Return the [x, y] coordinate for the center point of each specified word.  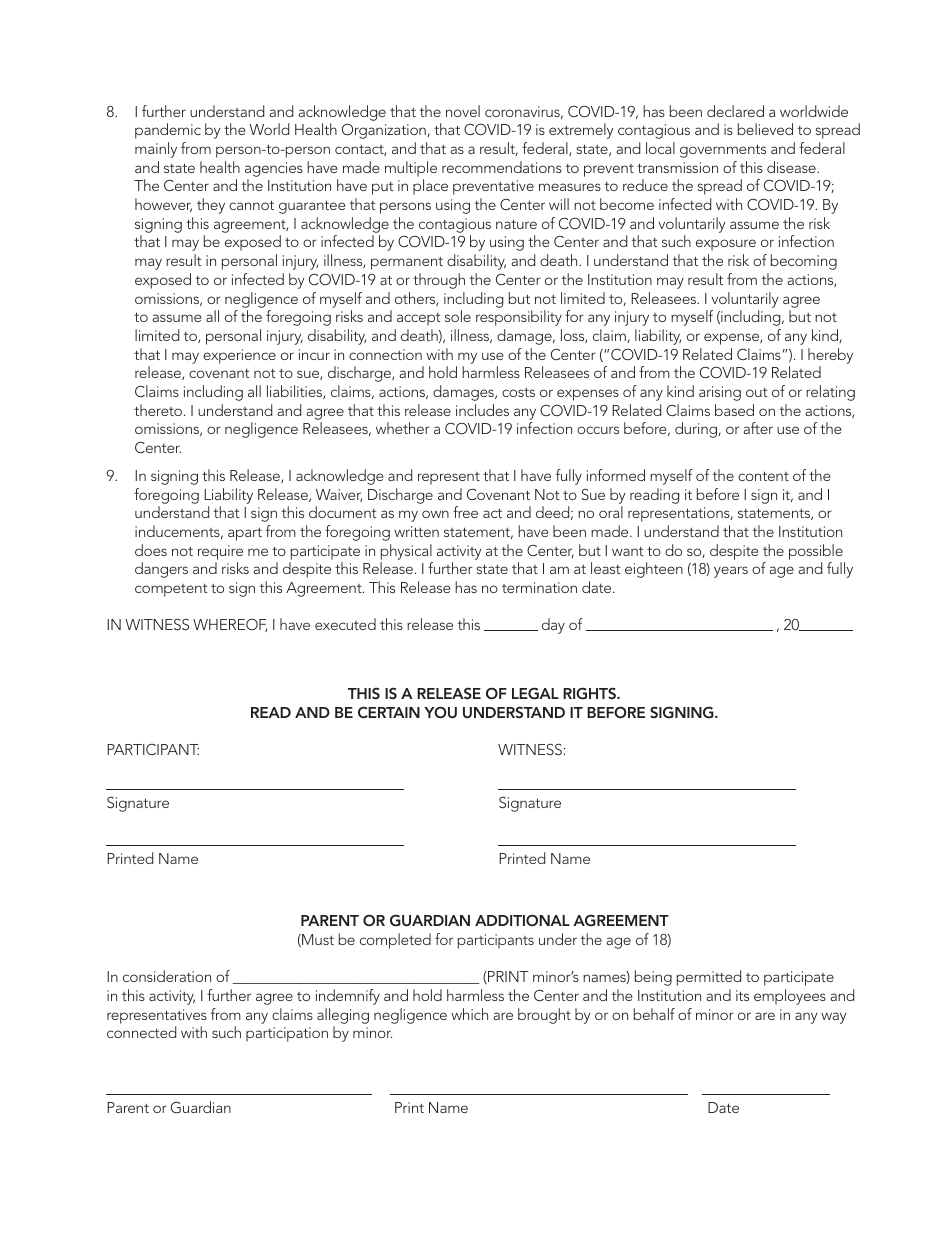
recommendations [502, 167]
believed [765, 129]
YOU [440, 712]
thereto [159, 410]
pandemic [168, 131]
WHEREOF [230, 625]
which [469, 1014]
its [742, 995]
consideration [167, 976]
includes [482, 410]
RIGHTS [590, 693]
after [758, 428]
